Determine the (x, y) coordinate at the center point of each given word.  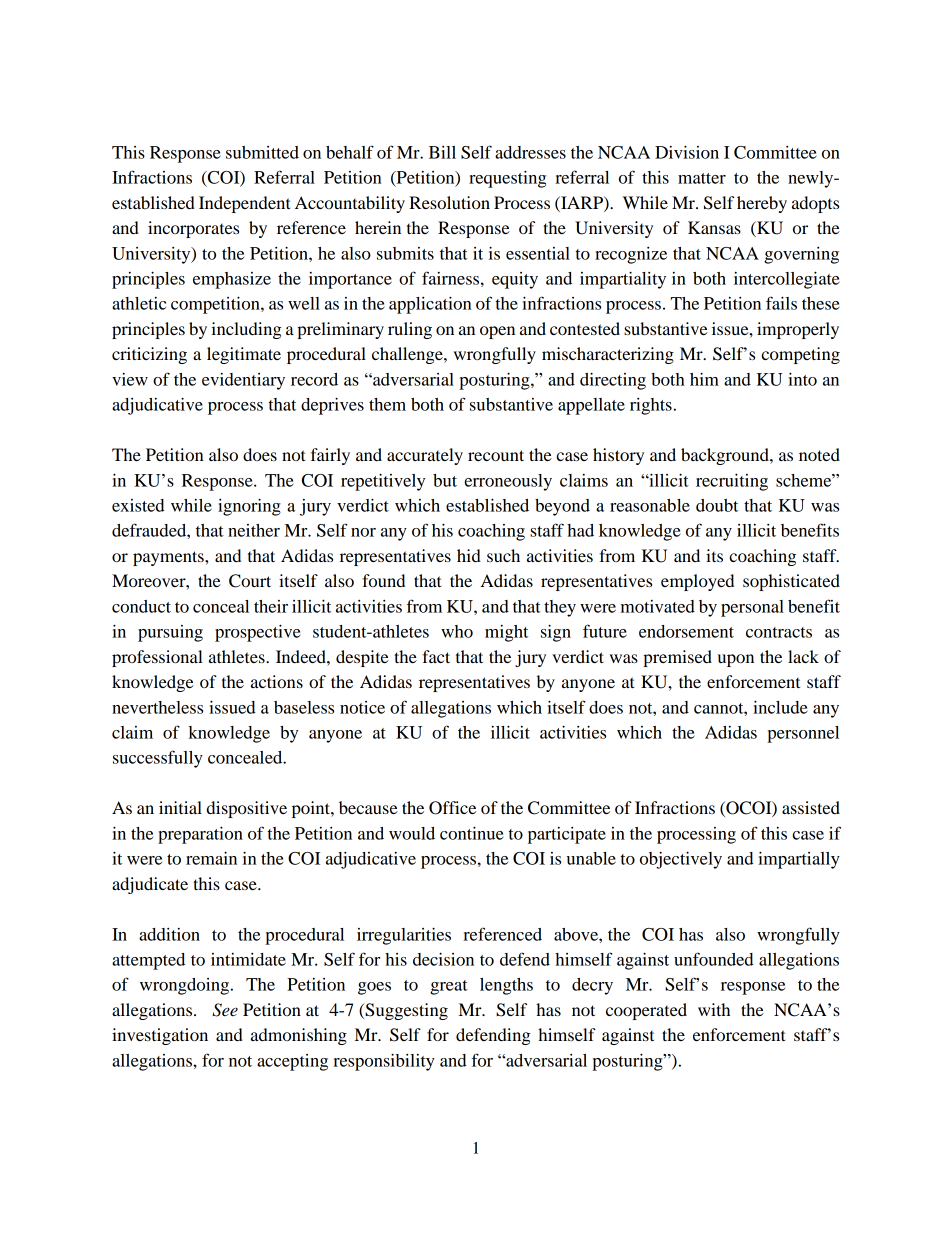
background (726, 456)
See (225, 1010)
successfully (158, 759)
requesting (507, 179)
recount (496, 455)
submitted (262, 152)
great (449, 987)
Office (452, 808)
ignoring (249, 507)
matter (702, 178)
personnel (803, 734)
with (714, 1009)
